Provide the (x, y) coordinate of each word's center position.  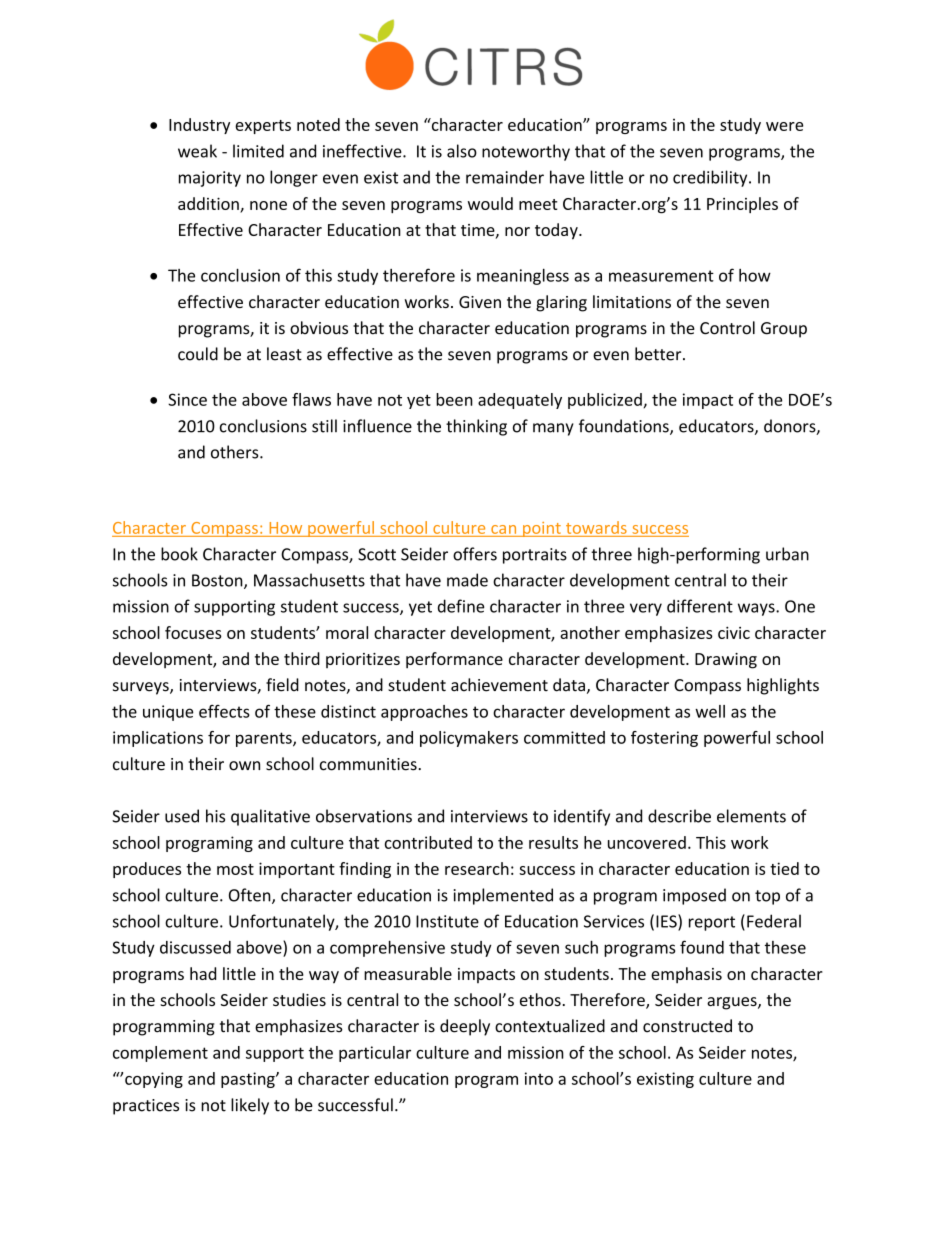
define (461, 606)
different (700, 606)
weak (197, 151)
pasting (249, 1080)
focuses (193, 632)
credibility (711, 178)
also (462, 151)
